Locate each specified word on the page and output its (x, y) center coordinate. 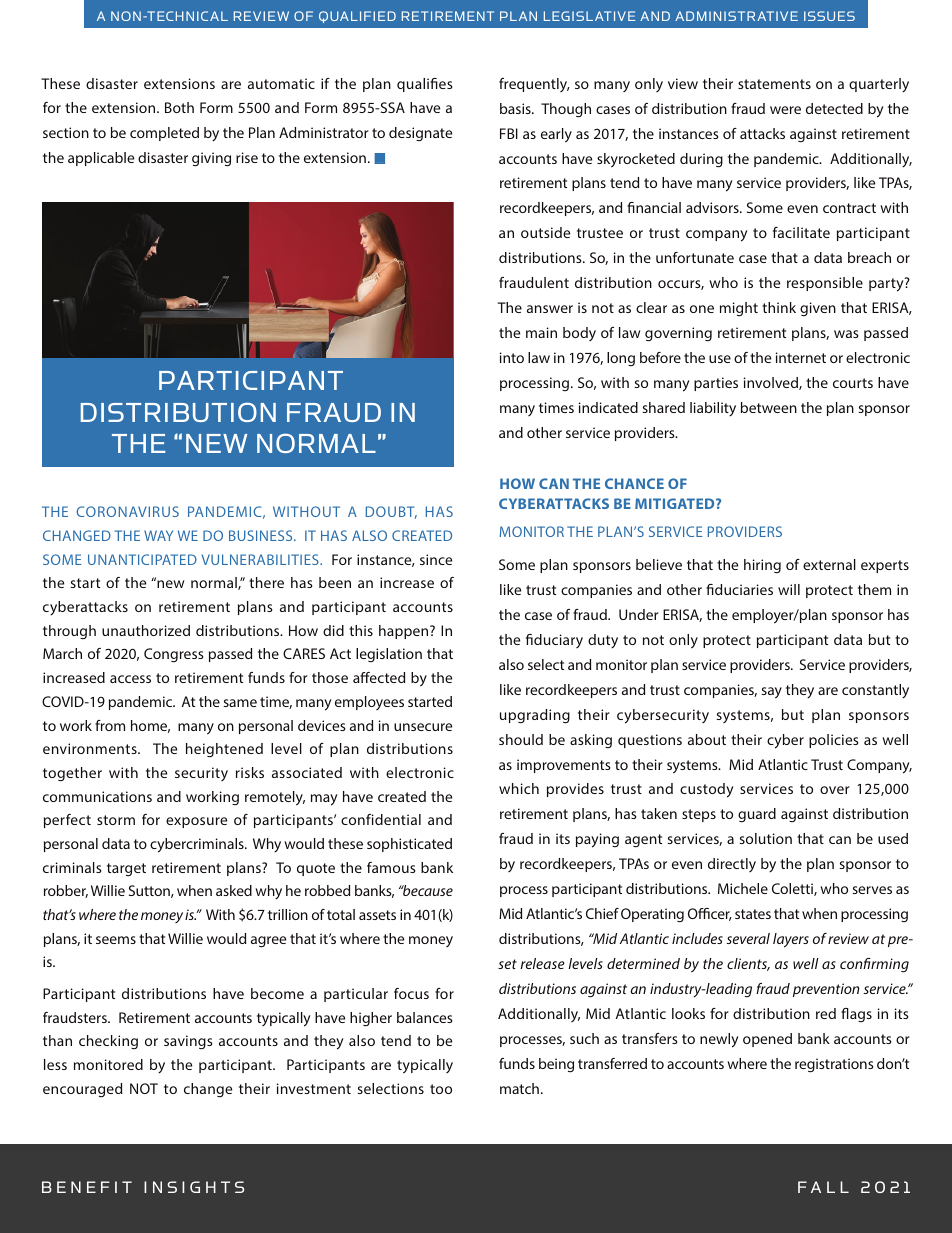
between (769, 407)
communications (97, 796)
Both (179, 107)
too (441, 1089)
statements (774, 84)
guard (757, 815)
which (519, 788)
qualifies (425, 85)
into (512, 357)
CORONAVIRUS (127, 511)
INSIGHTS (194, 1187)
